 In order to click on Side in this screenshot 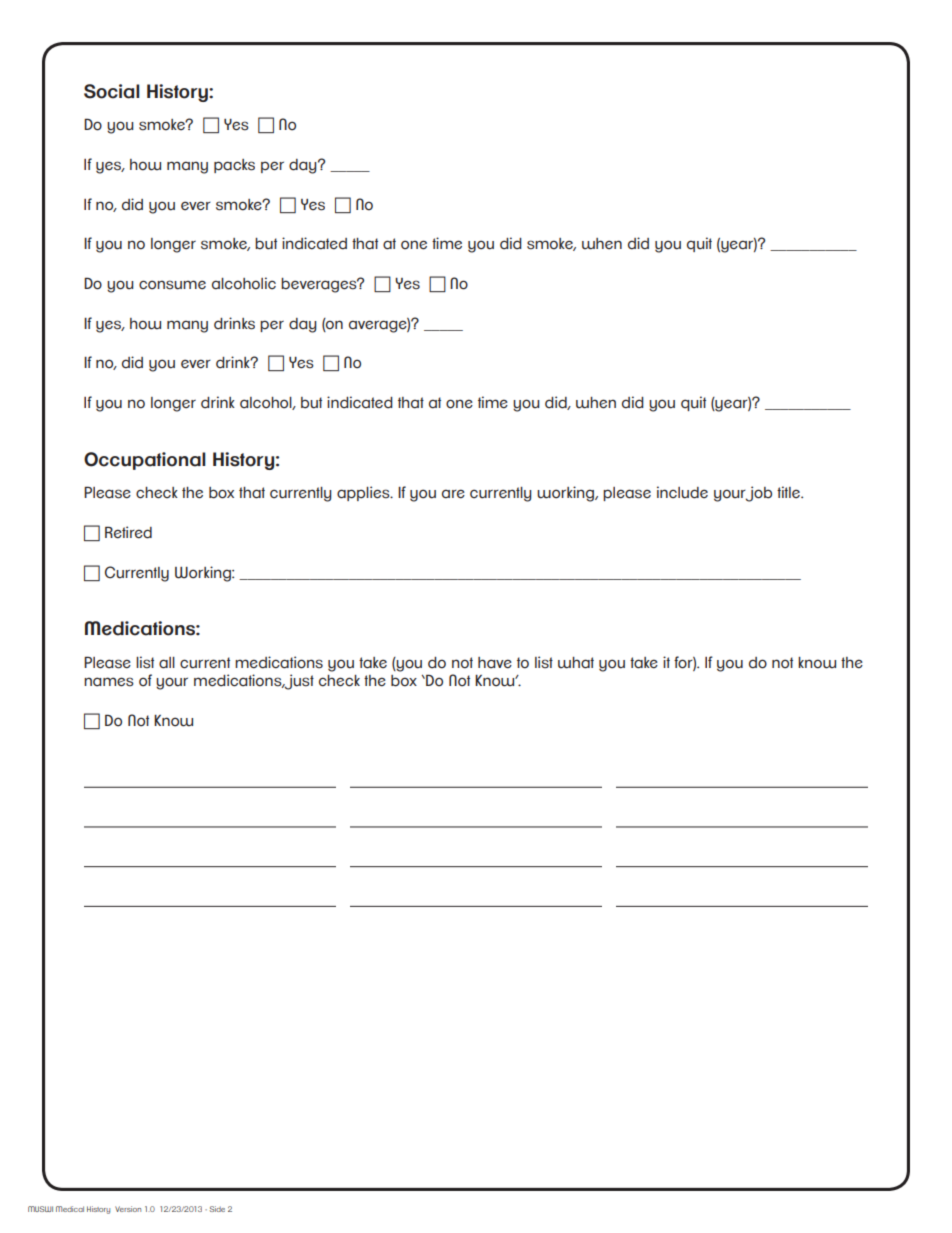, I will do `click(217, 1209)`.
